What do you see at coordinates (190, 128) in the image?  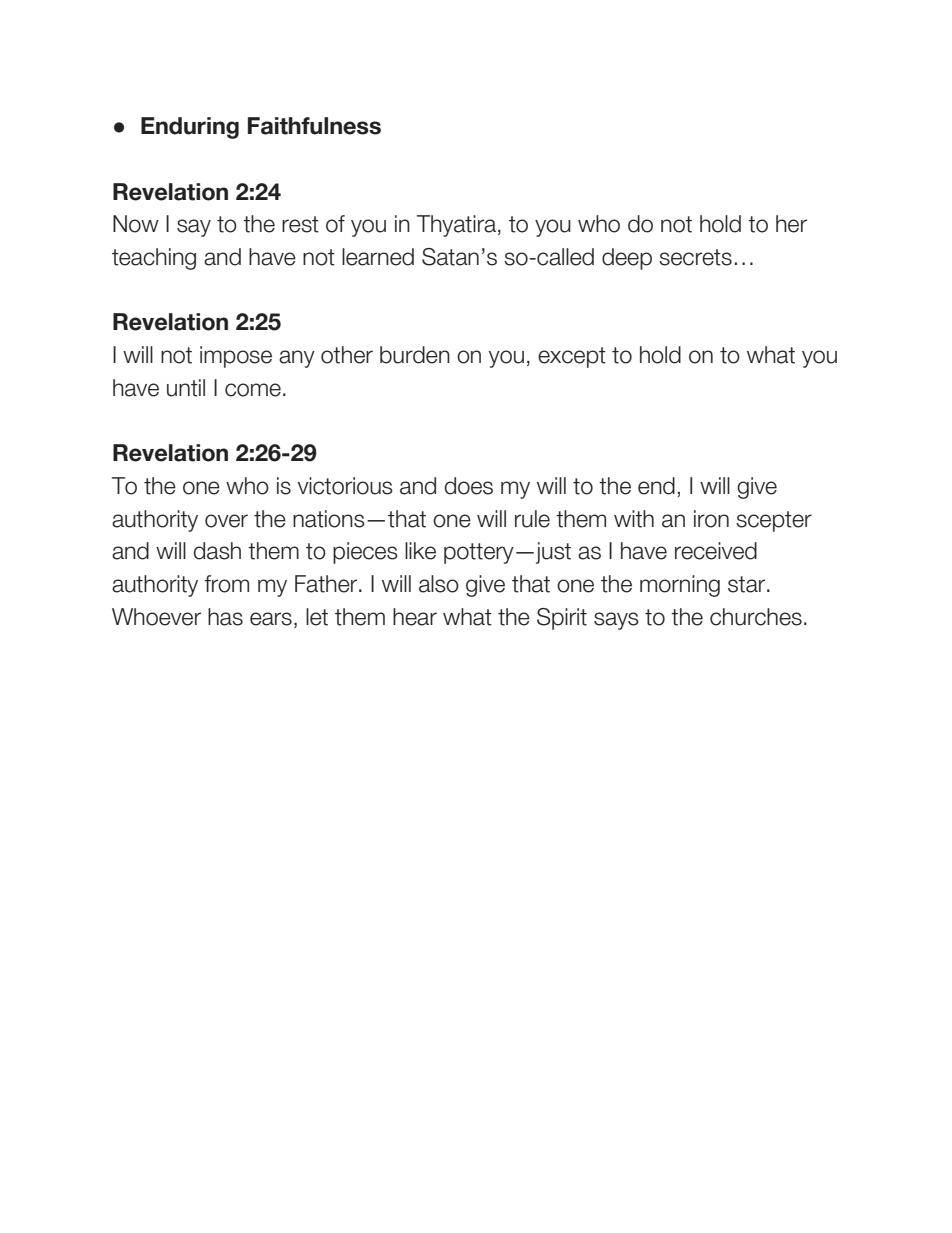 I see `Enduring` at bounding box center [190, 128].
